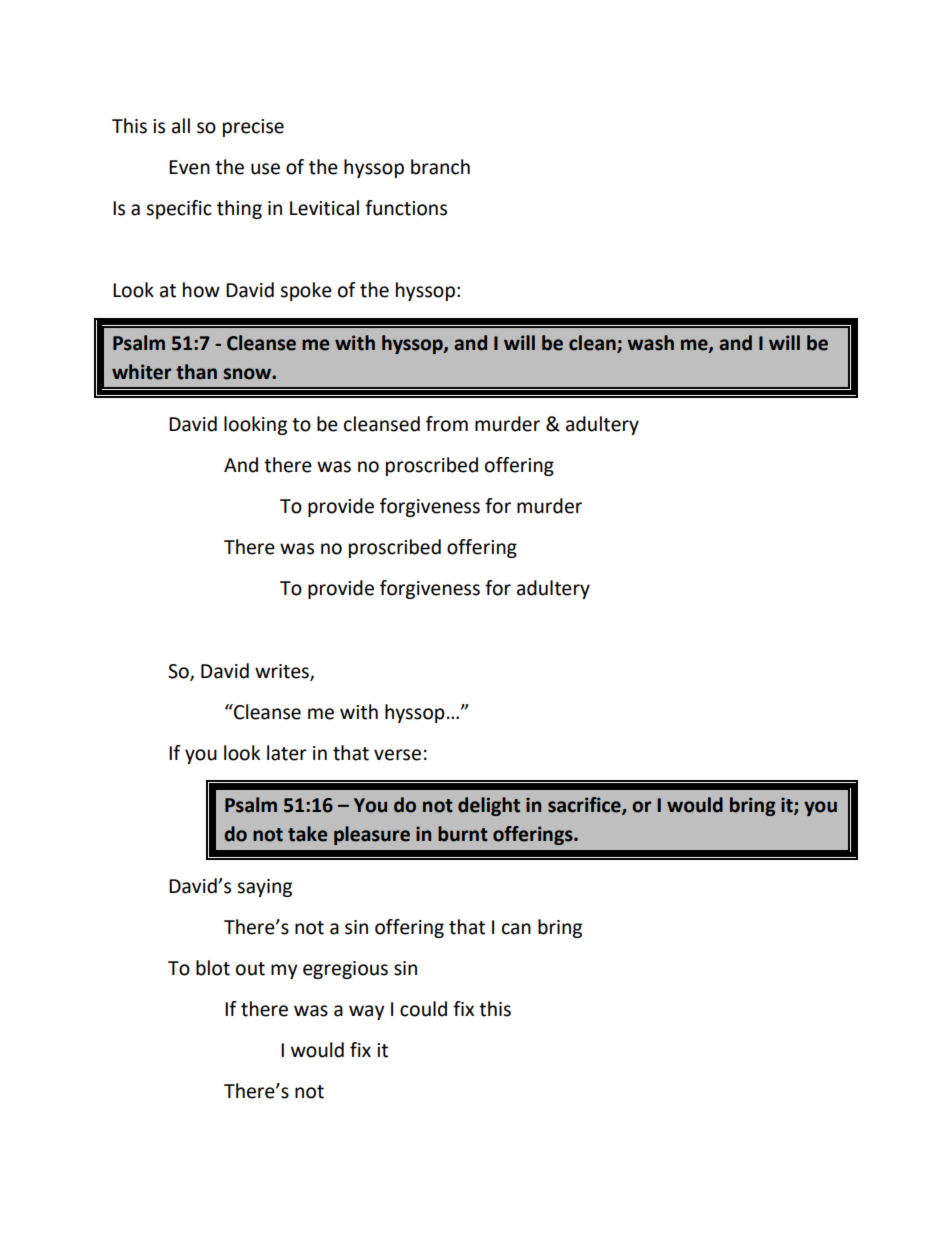 Image resolution: width=952 pixels, height=1233 pixels. I want to click on than, so click(196, 372).
